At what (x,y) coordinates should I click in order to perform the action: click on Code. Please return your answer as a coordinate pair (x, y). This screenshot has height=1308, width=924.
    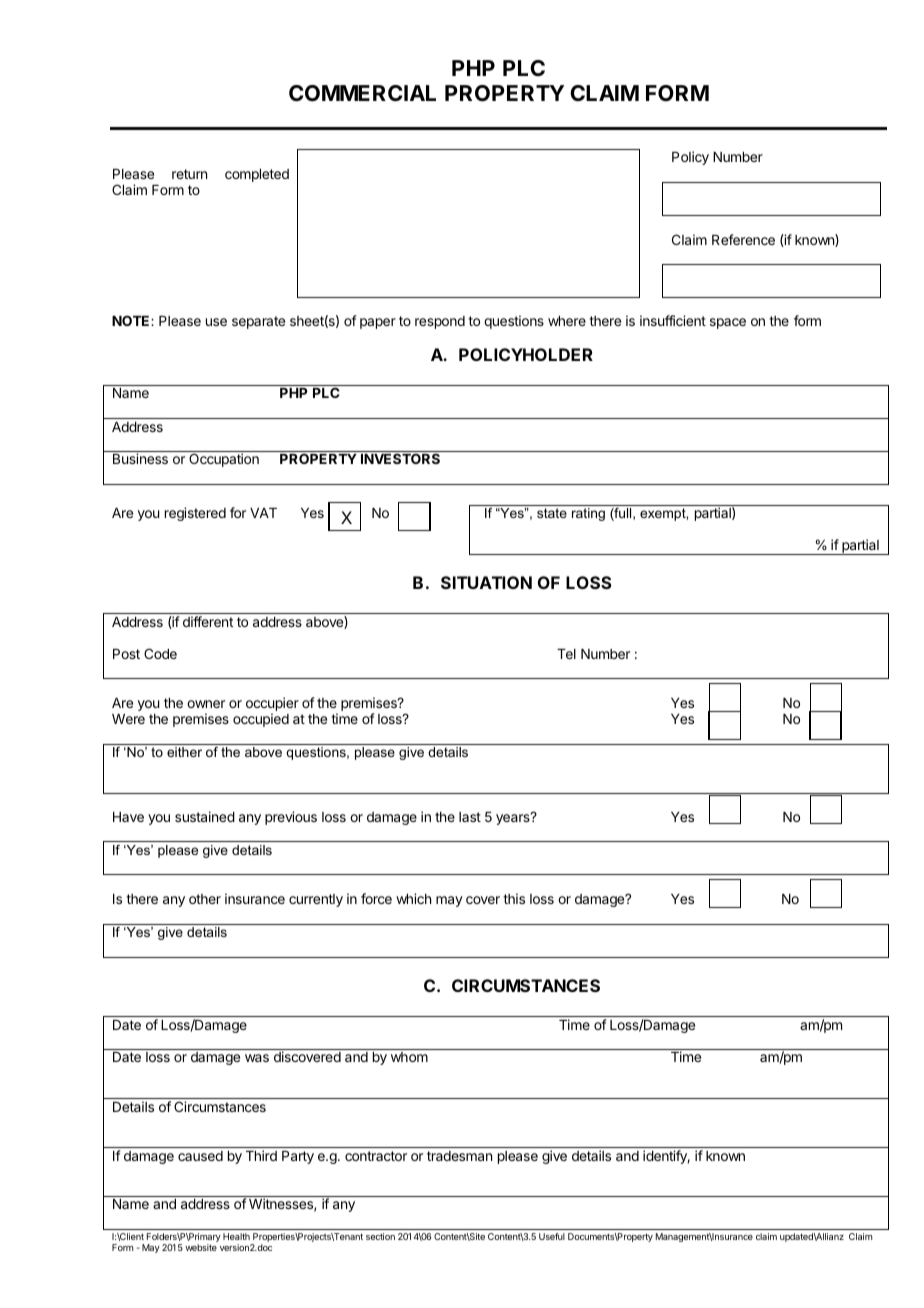
    Looking at the image, I should click on (160, 653).
